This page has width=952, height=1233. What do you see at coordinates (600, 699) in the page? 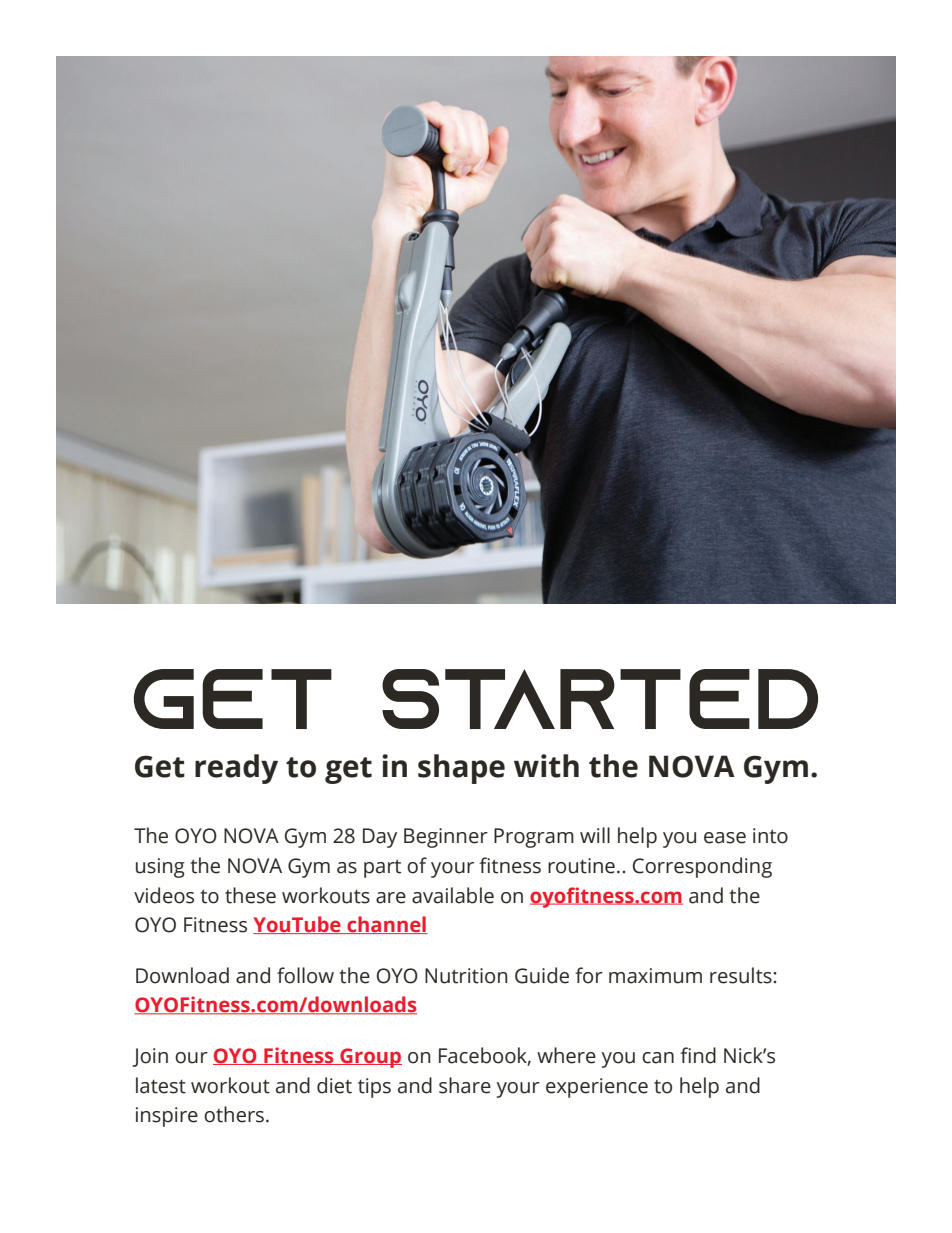
I see `STARTED` at bounding box center [600, 699].
